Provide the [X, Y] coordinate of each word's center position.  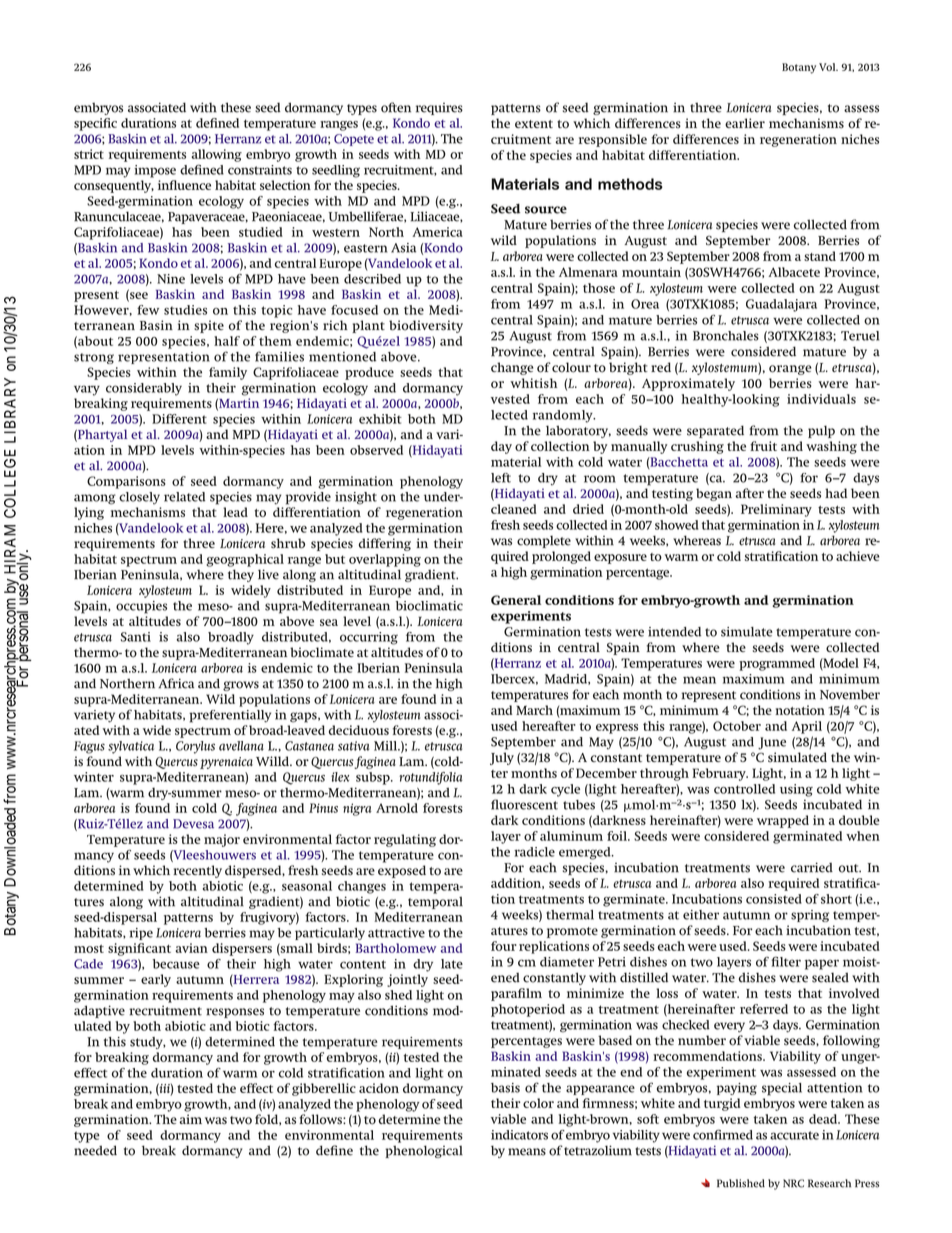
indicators [519, 1135]
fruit [763, 446]
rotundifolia [431, 778]
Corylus [195, 747]
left [501, 478]
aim [190, 1119]
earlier [745, 123]
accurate [794, 1135]
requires [439, 109]
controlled [744, 789]
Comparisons [126, 482]
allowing [217, 155]
